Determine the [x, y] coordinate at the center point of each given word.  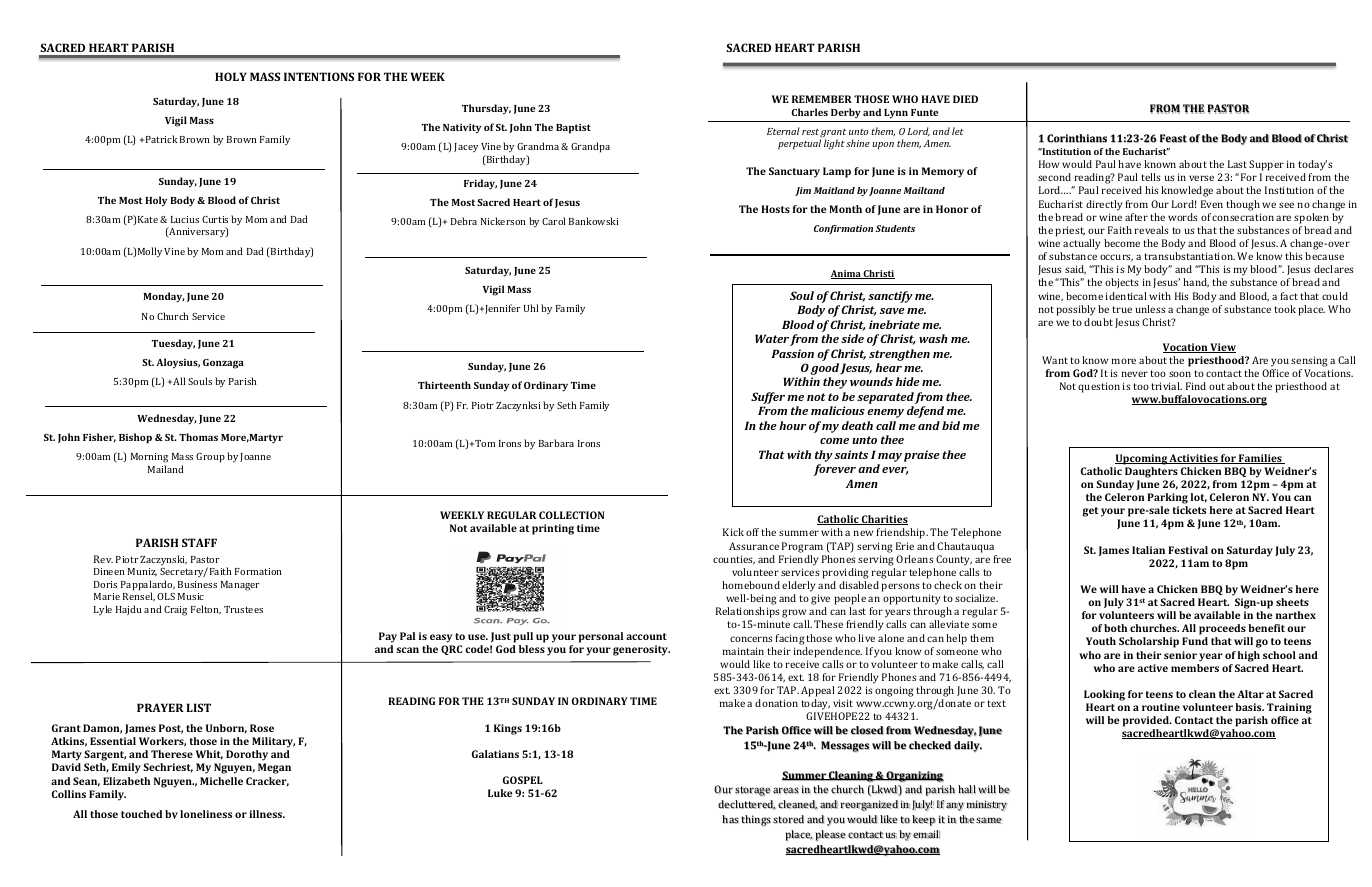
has [730, 819]
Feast [1173, 138]
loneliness [206, 814]
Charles [809, 112]
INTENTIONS [319, 76]
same [989, 820]
